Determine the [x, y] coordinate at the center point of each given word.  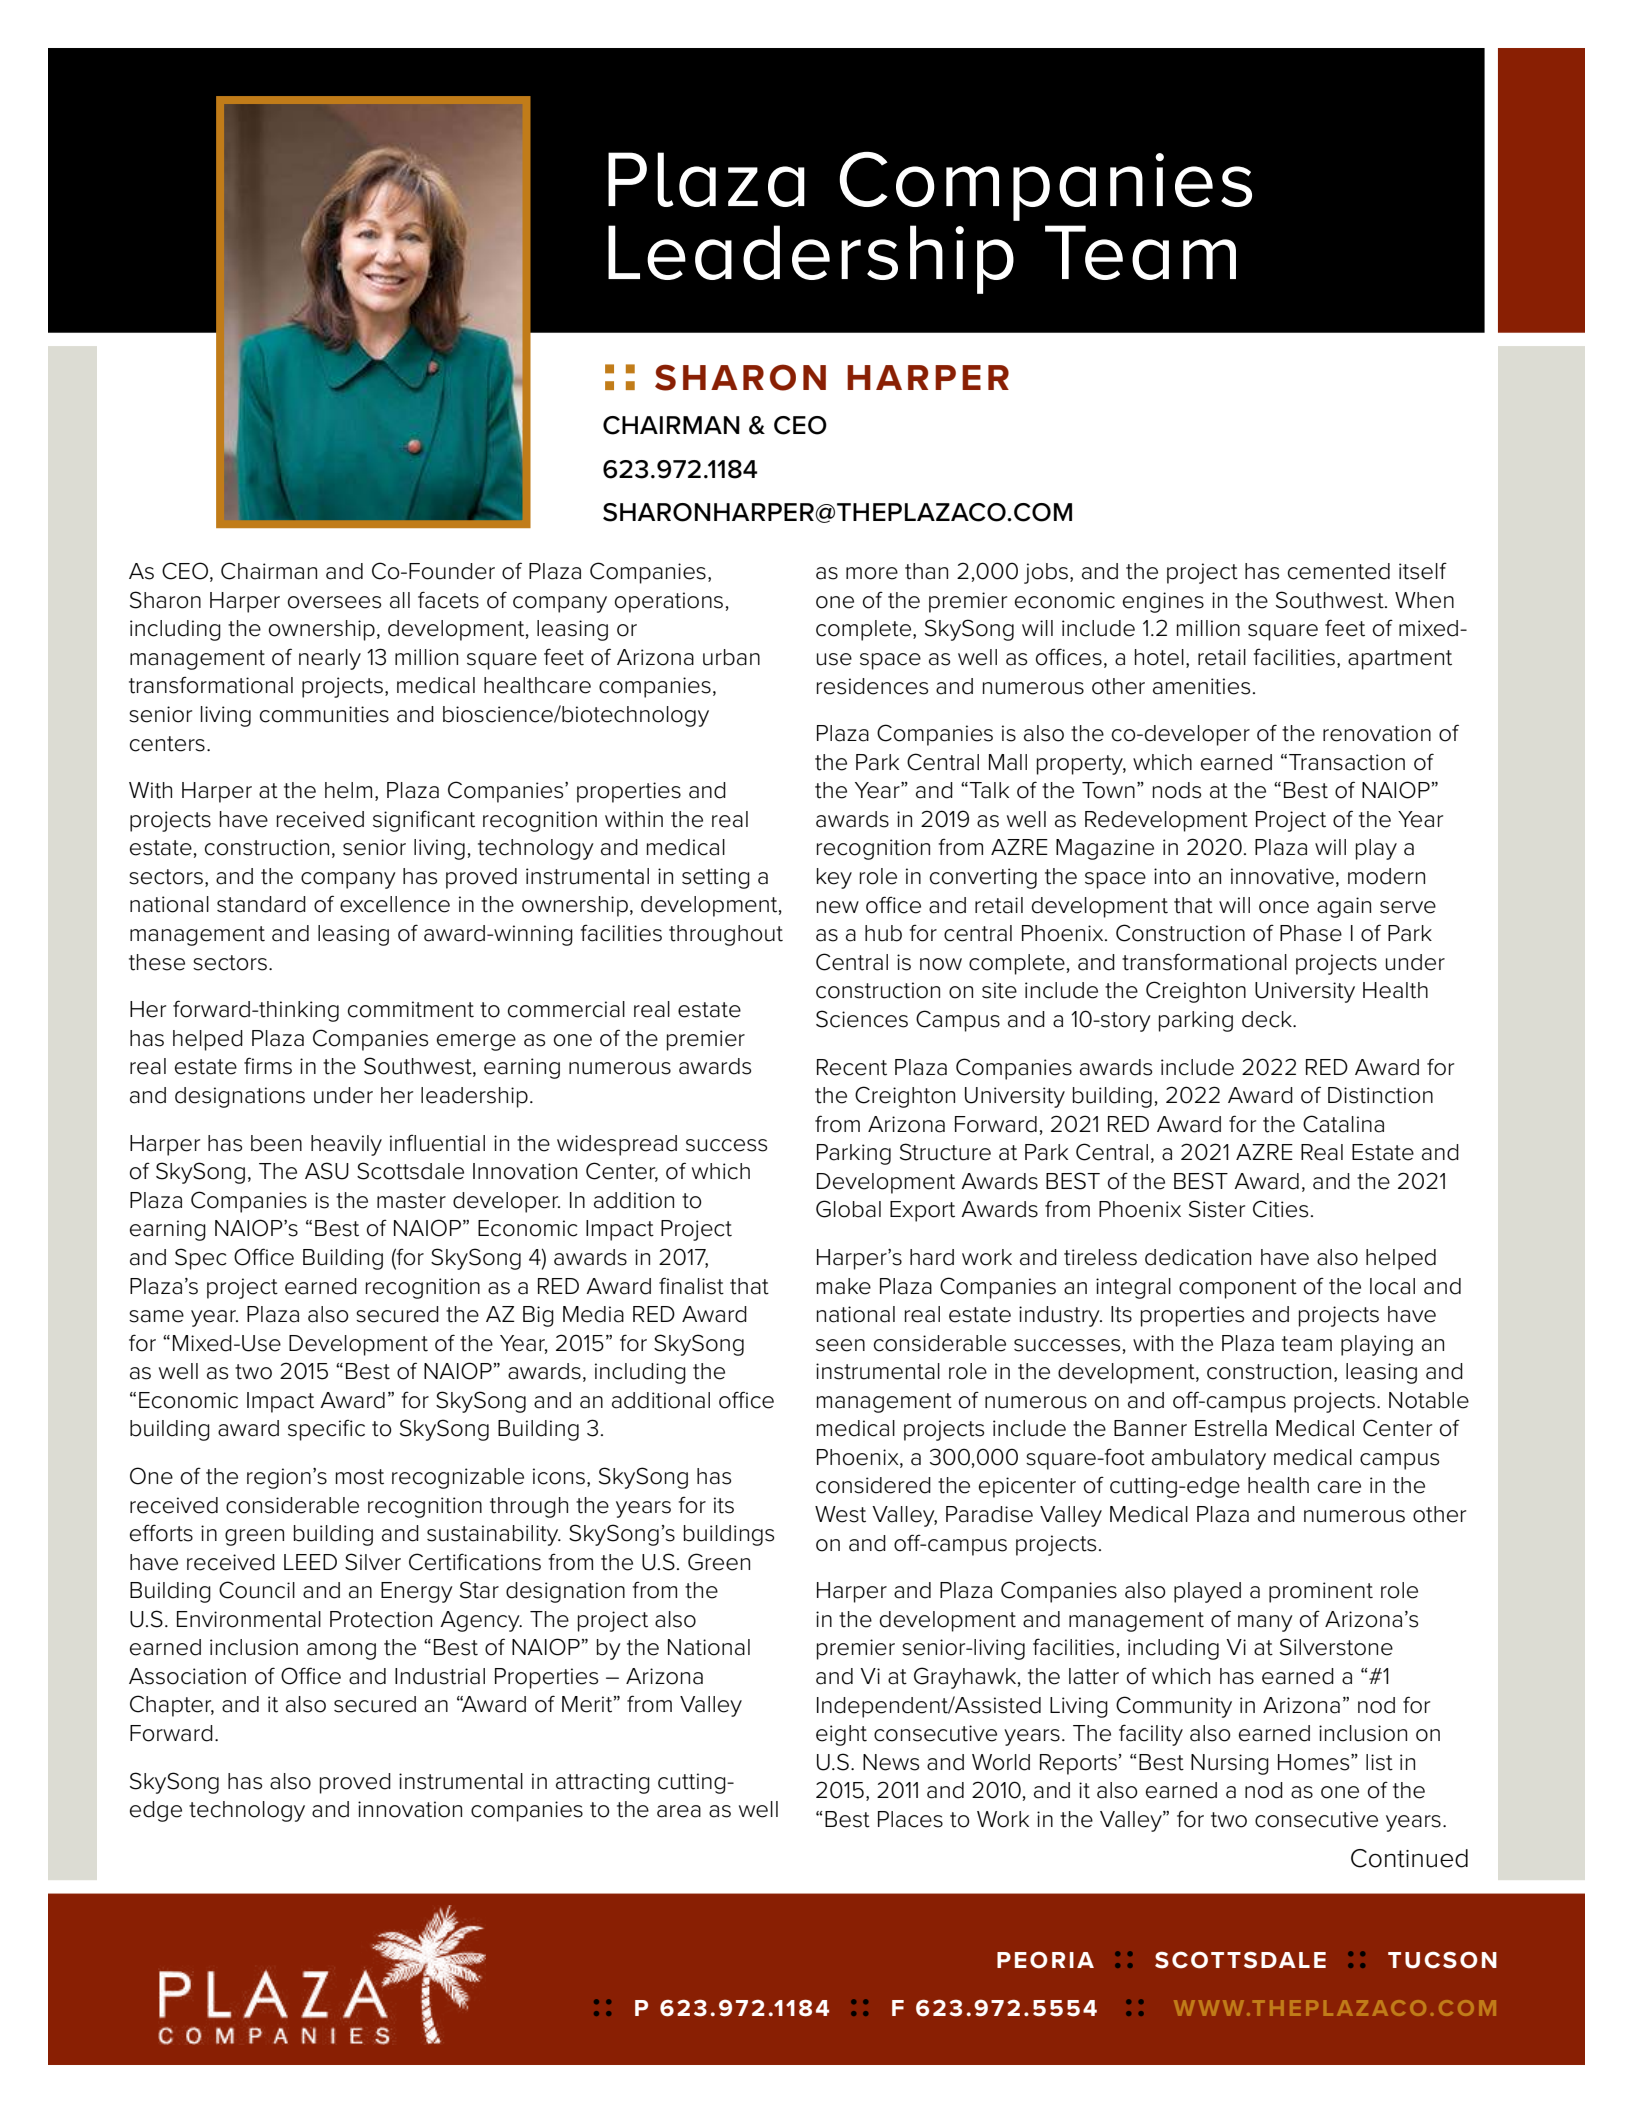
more [872, 573]
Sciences [862, 1019]
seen [840, 1345]
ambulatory [1209, 1459]
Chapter [172, 1706]
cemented [1339, 571]
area [679, 1811]
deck [1268, 1019]
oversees [334, 602]
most [360, 1477]
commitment [411, 1009]
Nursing [1230, 1764]
